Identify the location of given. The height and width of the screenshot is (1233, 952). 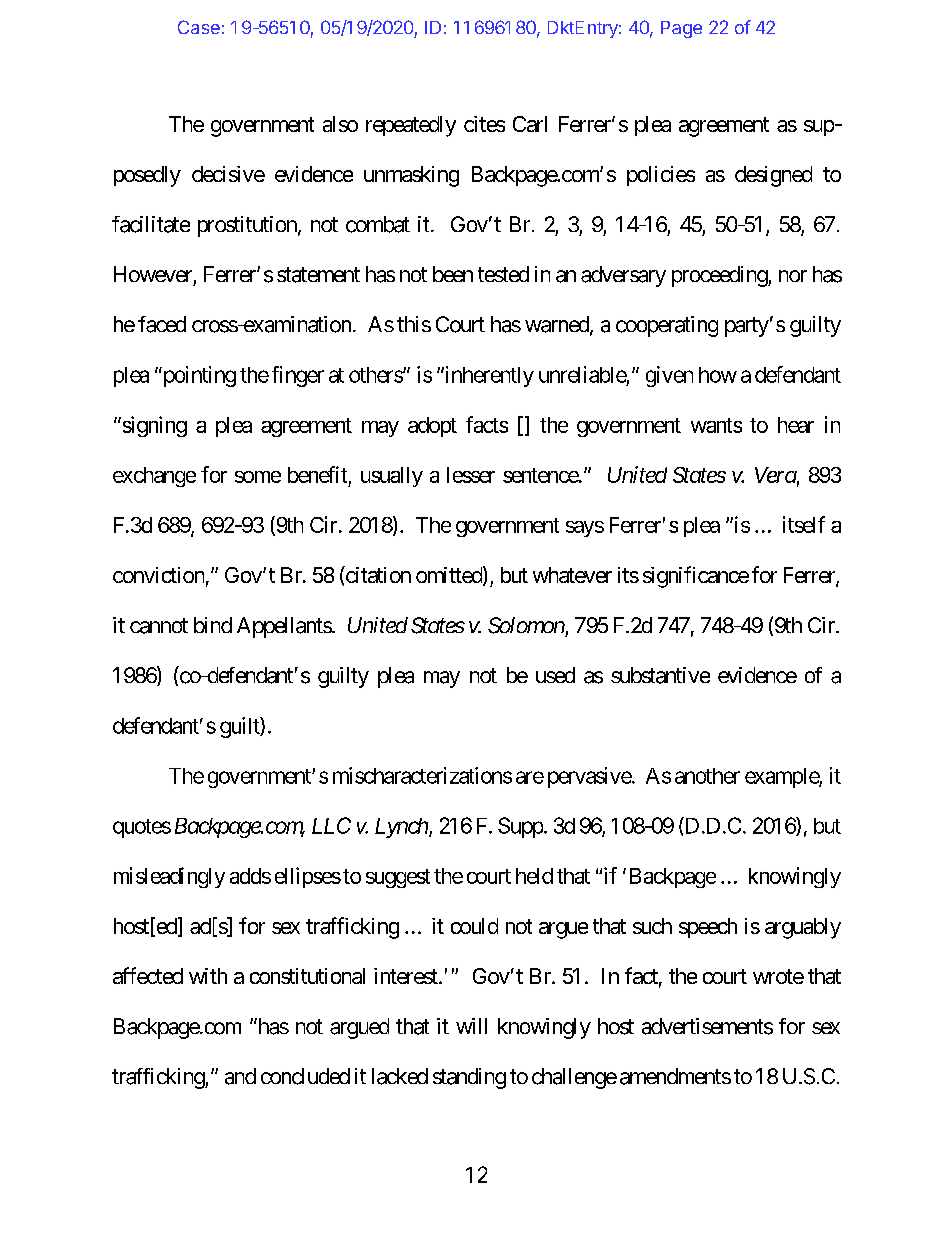
(669, 376).
